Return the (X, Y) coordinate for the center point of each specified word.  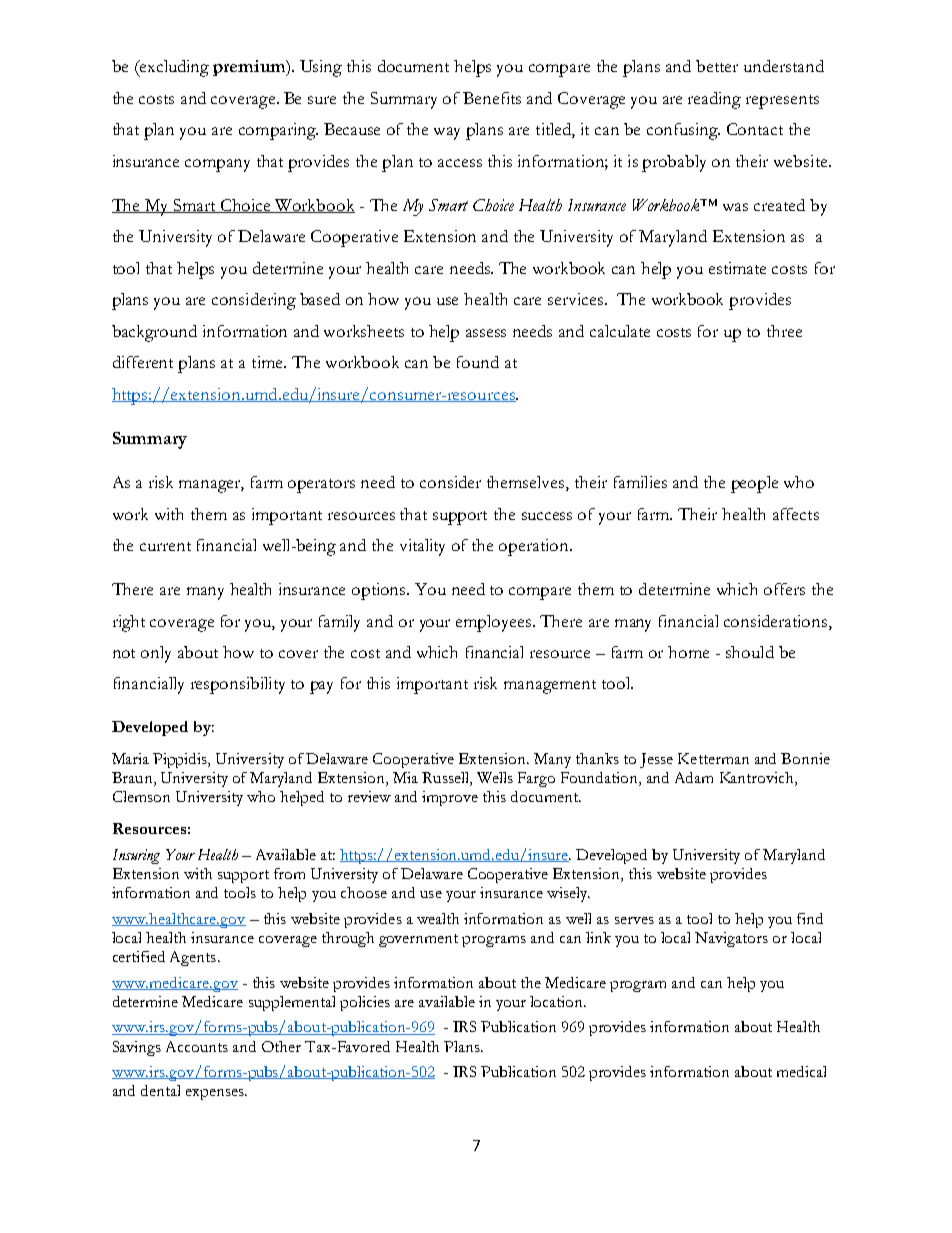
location (558, 1001)
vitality (422, 547)
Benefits (492, 98)
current (165, 546)
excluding (173, 68)
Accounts (197, 1046)
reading (714, 100)
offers (784, 589)
